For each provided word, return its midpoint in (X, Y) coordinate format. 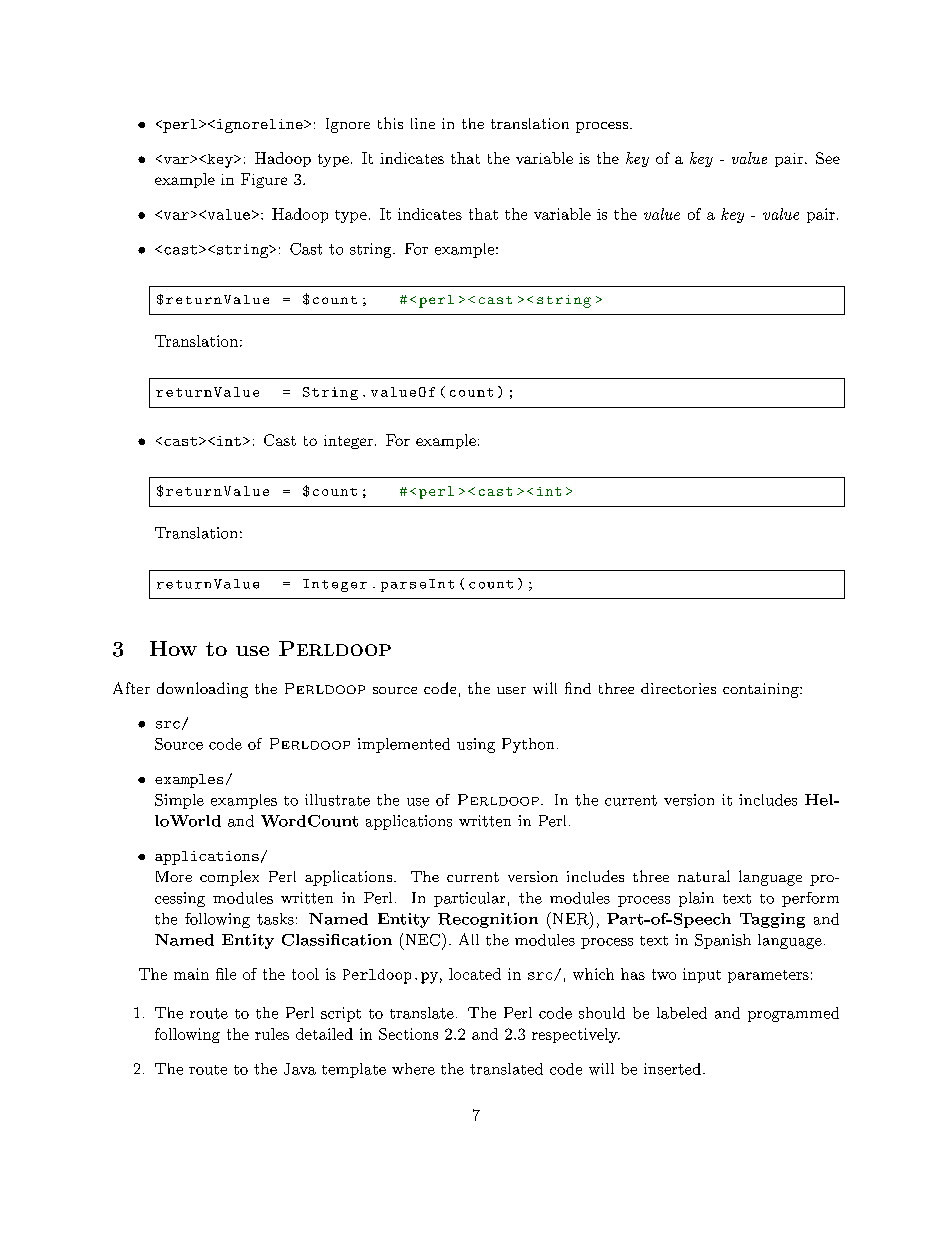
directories (678, 688)
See (828, 158)
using (476, 745)
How (173, 648)
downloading (202, 690)
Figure (264, 180)
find (578, 688)
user (511, 690)
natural (704, 876)
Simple (179, 801)
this (390, 123)
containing (762, 690)
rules (272, 1034)
